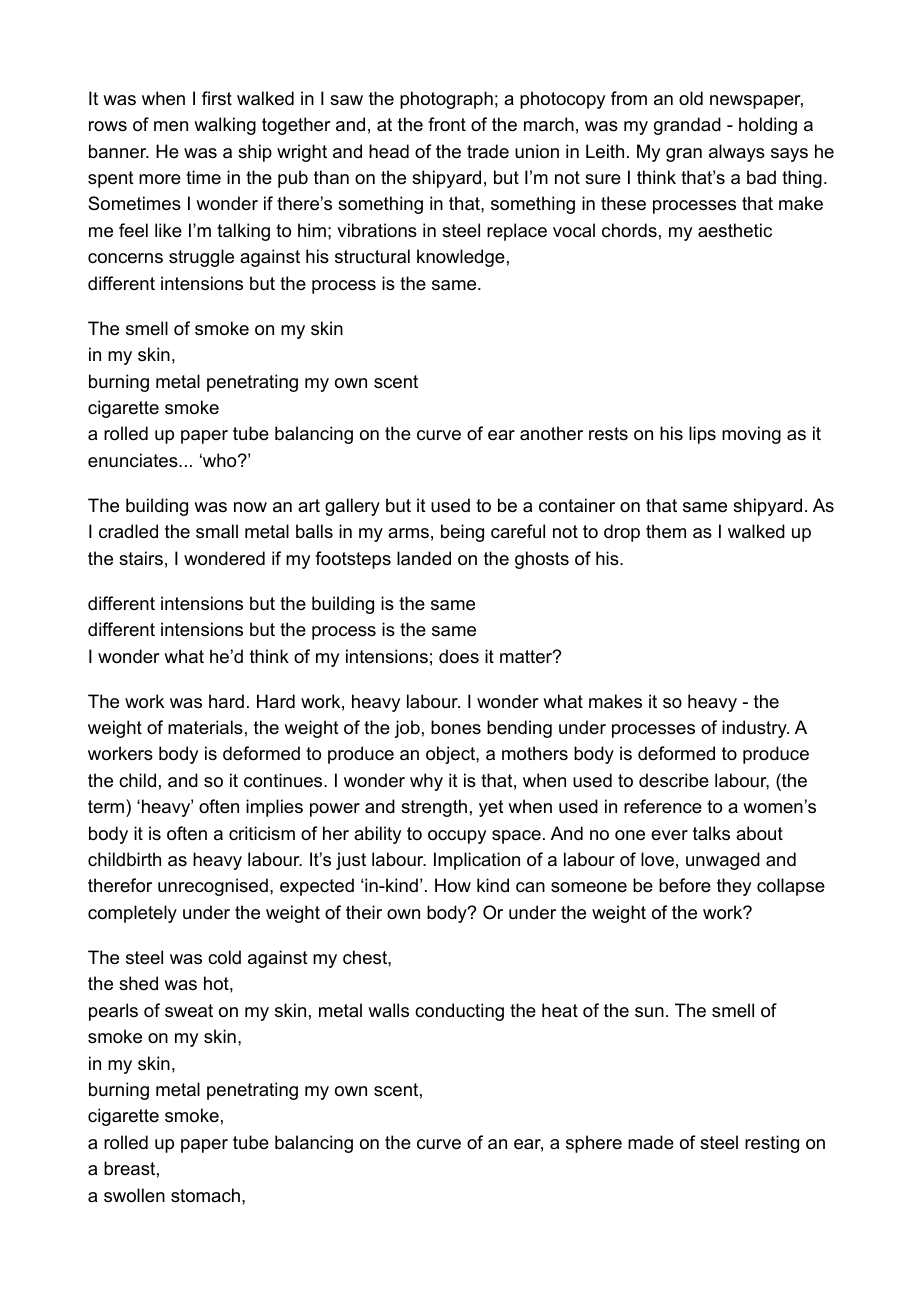  I want to click on lips, so click(702, 435).
